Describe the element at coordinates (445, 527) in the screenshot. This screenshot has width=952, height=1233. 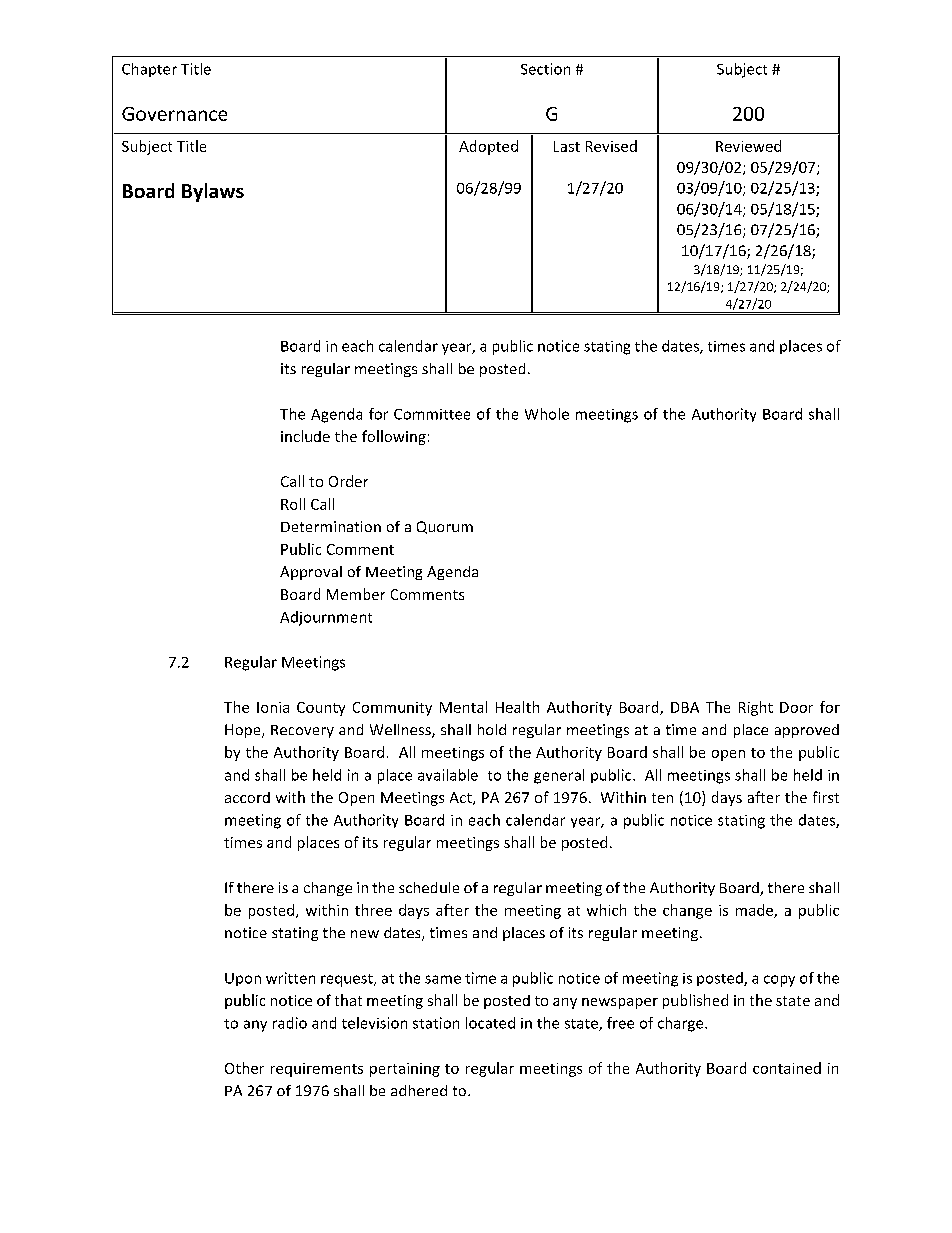
I see `Quorum` at that location.
